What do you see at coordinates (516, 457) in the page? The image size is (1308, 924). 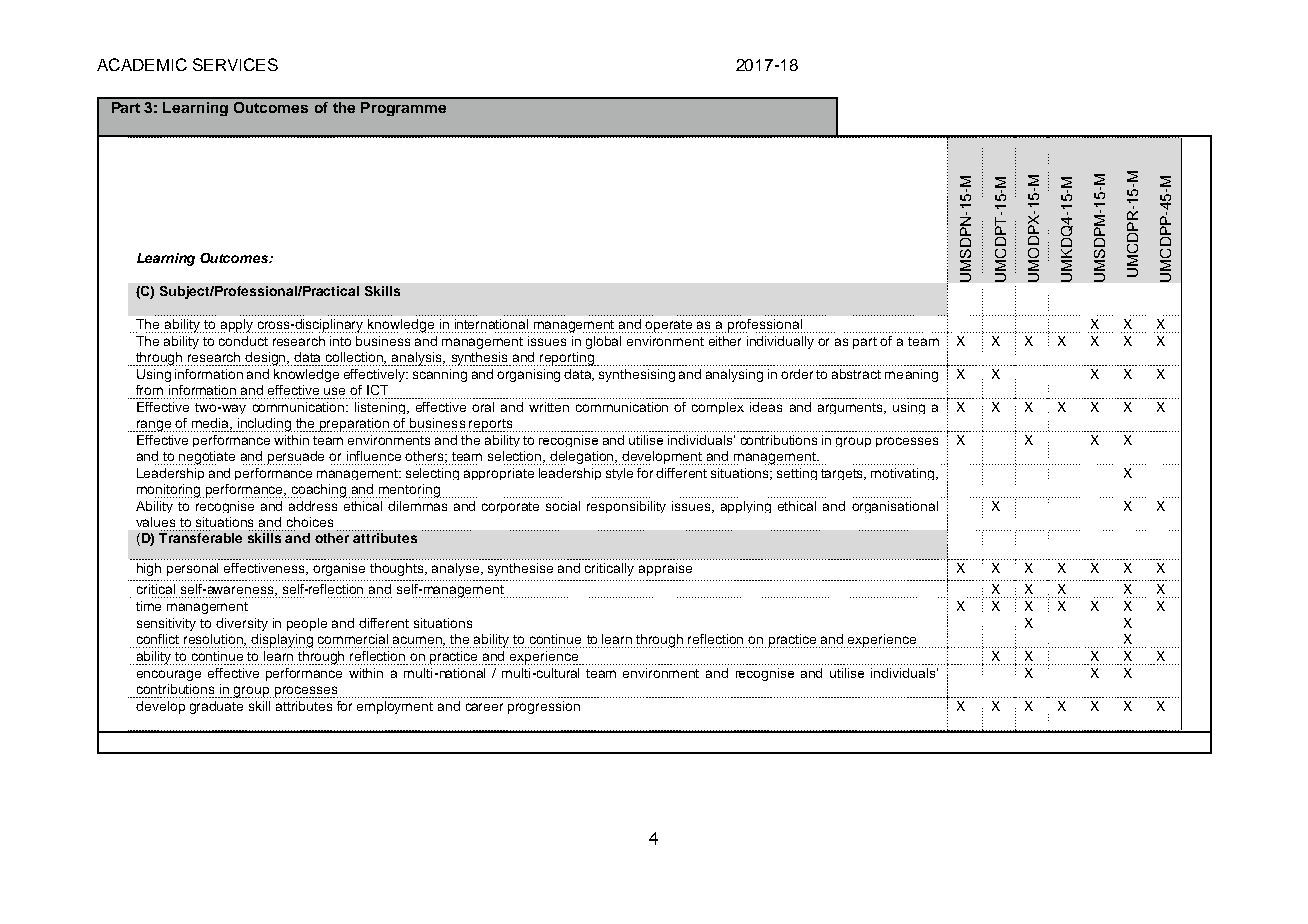 I see `selection` at bounding box center [516, 457].
